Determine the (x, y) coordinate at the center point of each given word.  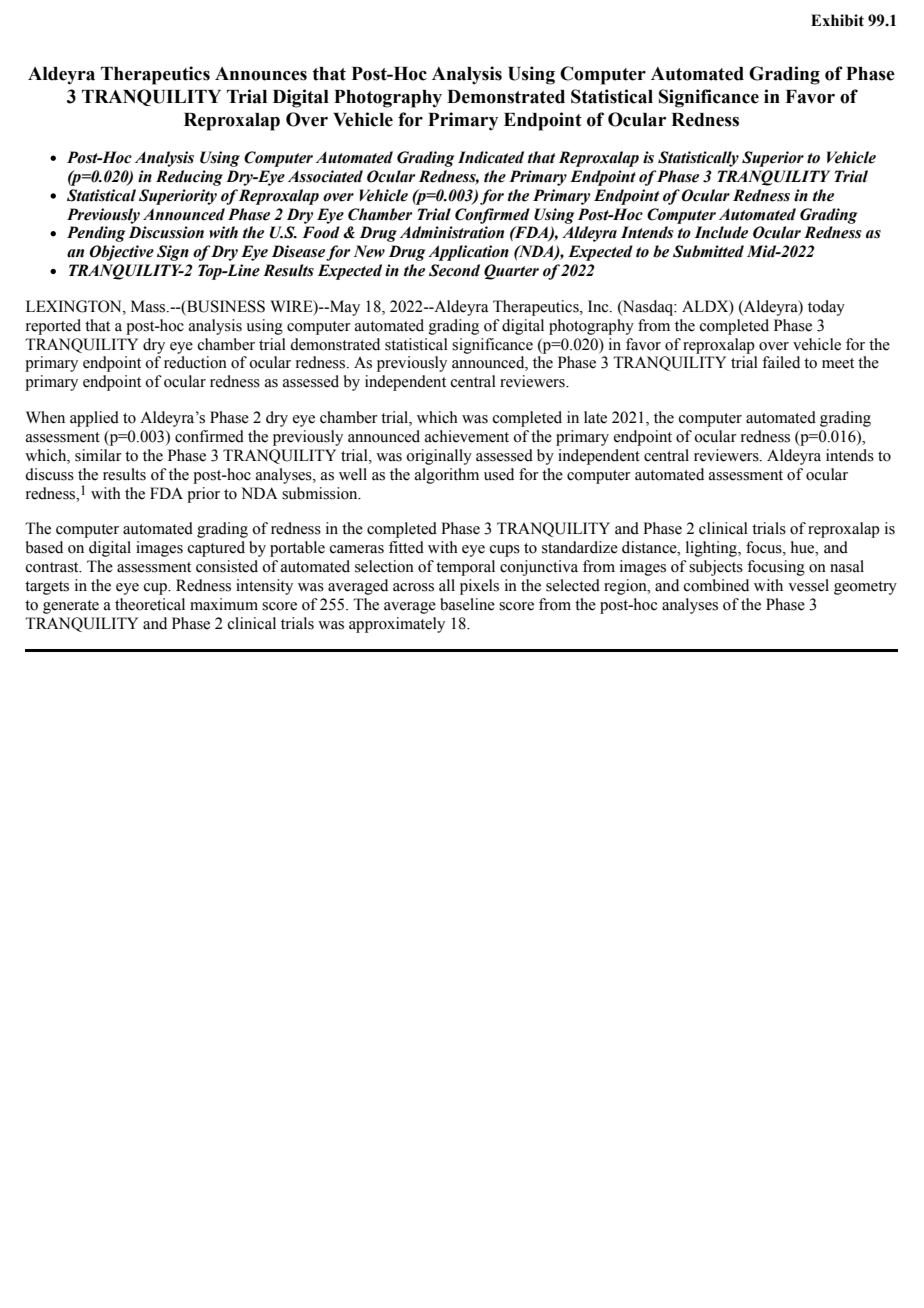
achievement (467, 436)
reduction (195, 362)
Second (454, 270)
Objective (121, 253)
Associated (325, 176)
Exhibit (837, 20)
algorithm (447, 476)
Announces (261, 74)
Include (721, 232)
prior (203, 495)
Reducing (189, 178)
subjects (716, 568)
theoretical (150, 604)
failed (781, 362)
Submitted (708, 251)
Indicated (491, 157)
